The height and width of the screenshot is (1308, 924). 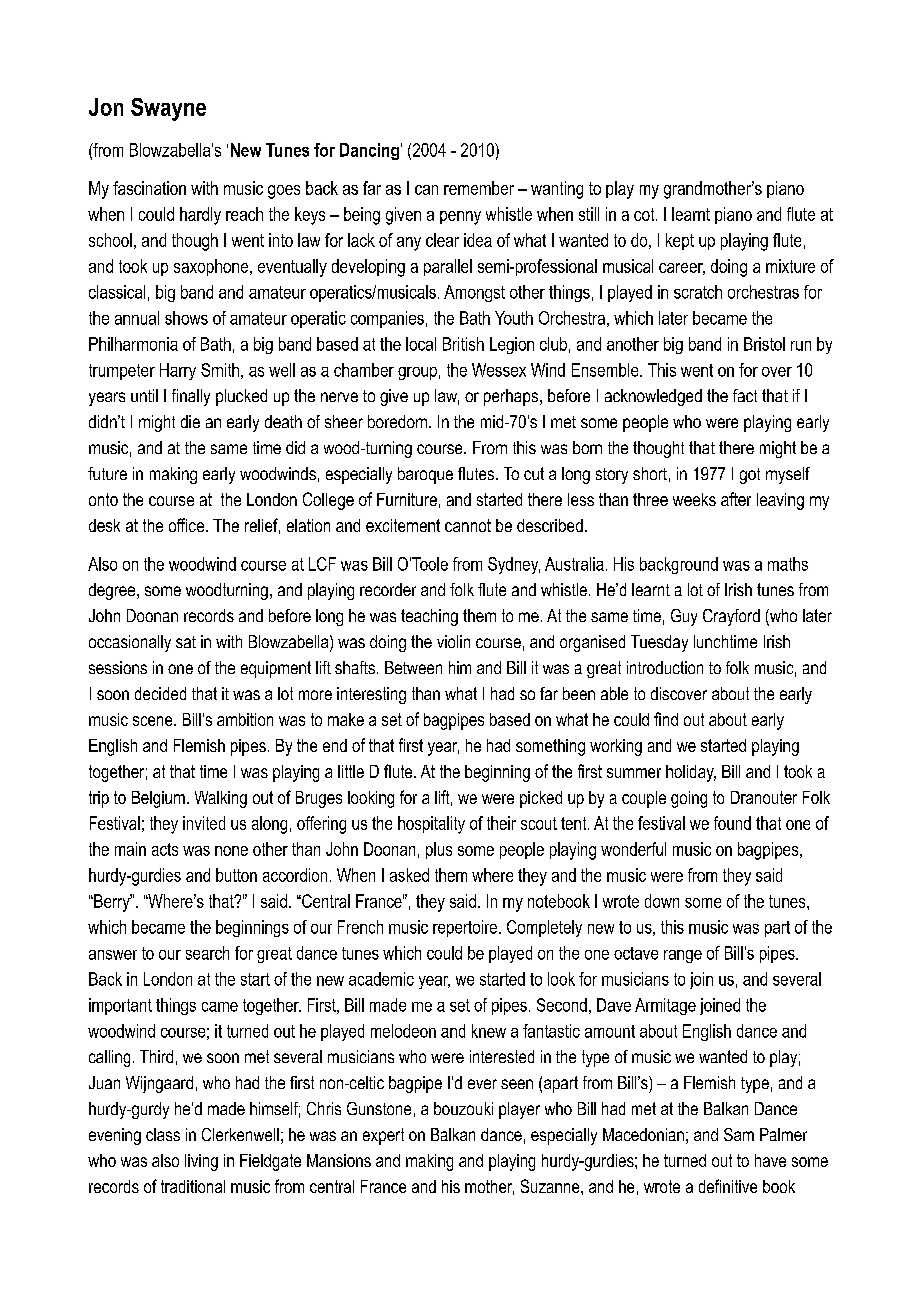 I want to click on definitive, so click(x=728, y=1186).
